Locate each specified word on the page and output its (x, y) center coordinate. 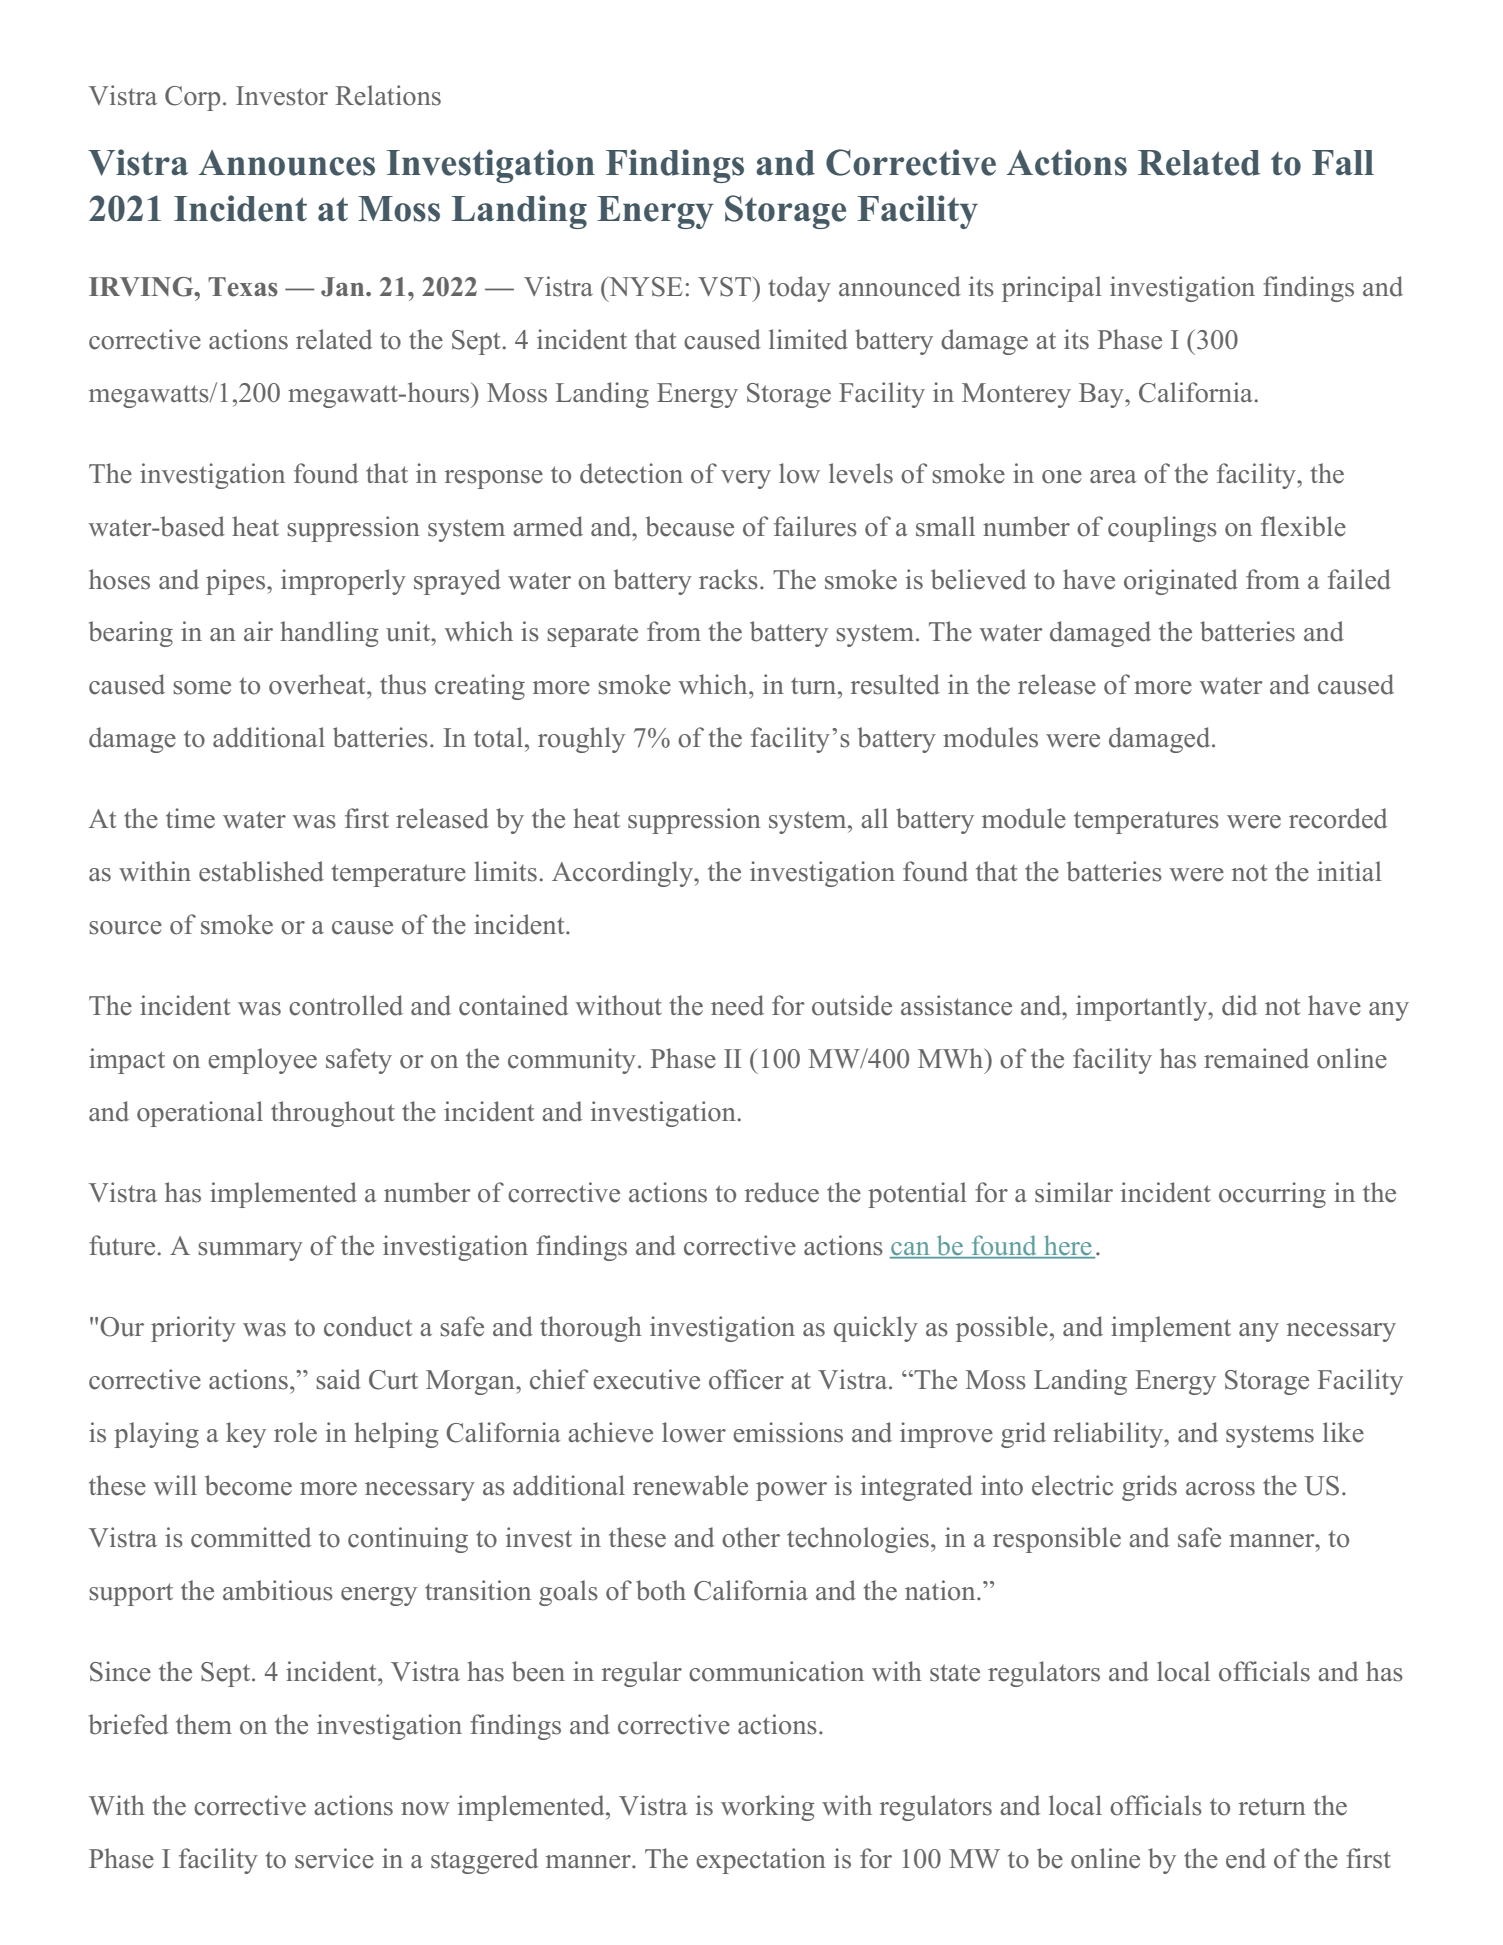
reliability (1109, 1435)
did (1239, 1005)
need (737, 1005)
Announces (286, 163)
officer (746, 1379)
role (295, 1432)
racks (728, 579)
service (334, 1858)
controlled (346, 1005)
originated (1181, 582)
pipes (237, 582)
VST (726, 287)
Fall (1343, 162)
